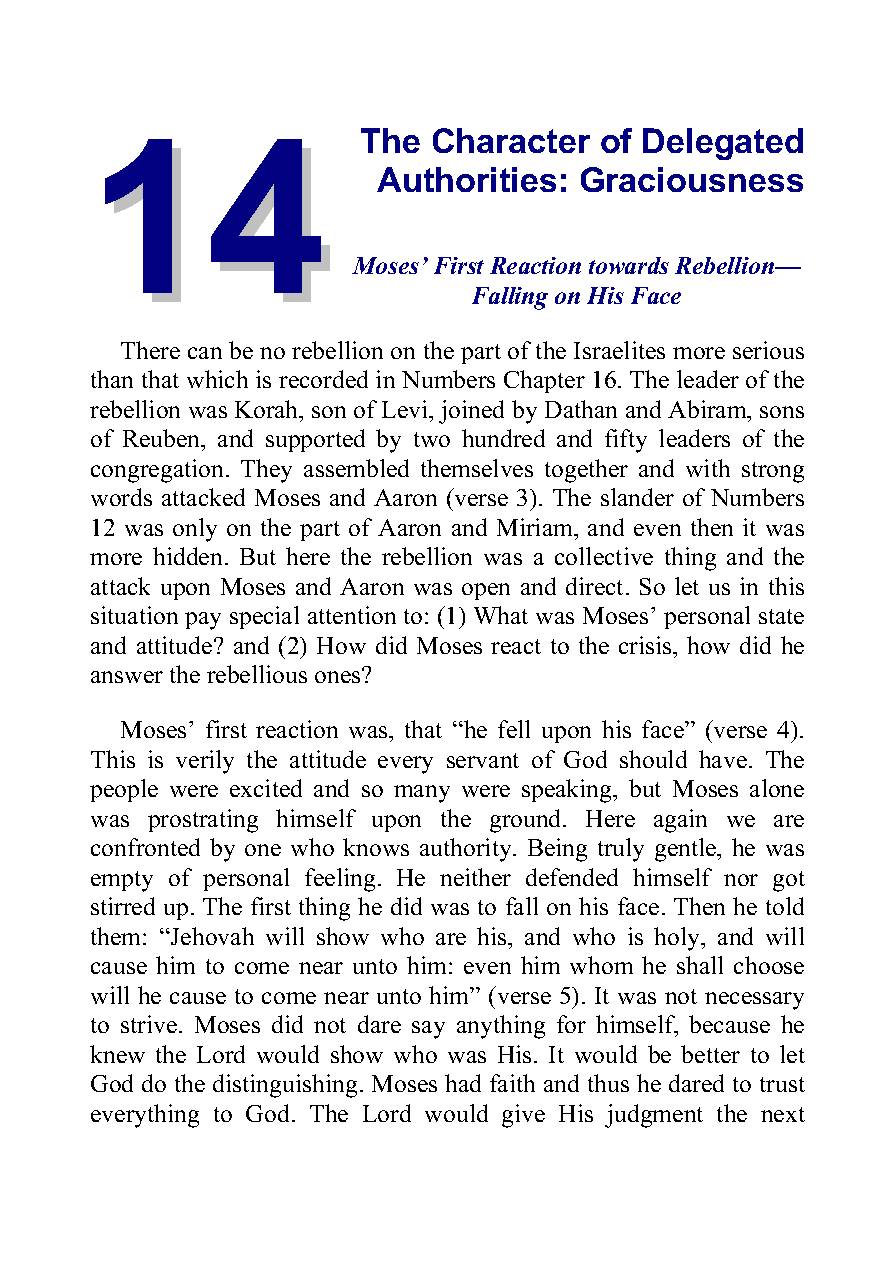 Image resolution: width=896 pixels, height=1278 pixels. I want to click on distinguishing, so click(285, 1086).
